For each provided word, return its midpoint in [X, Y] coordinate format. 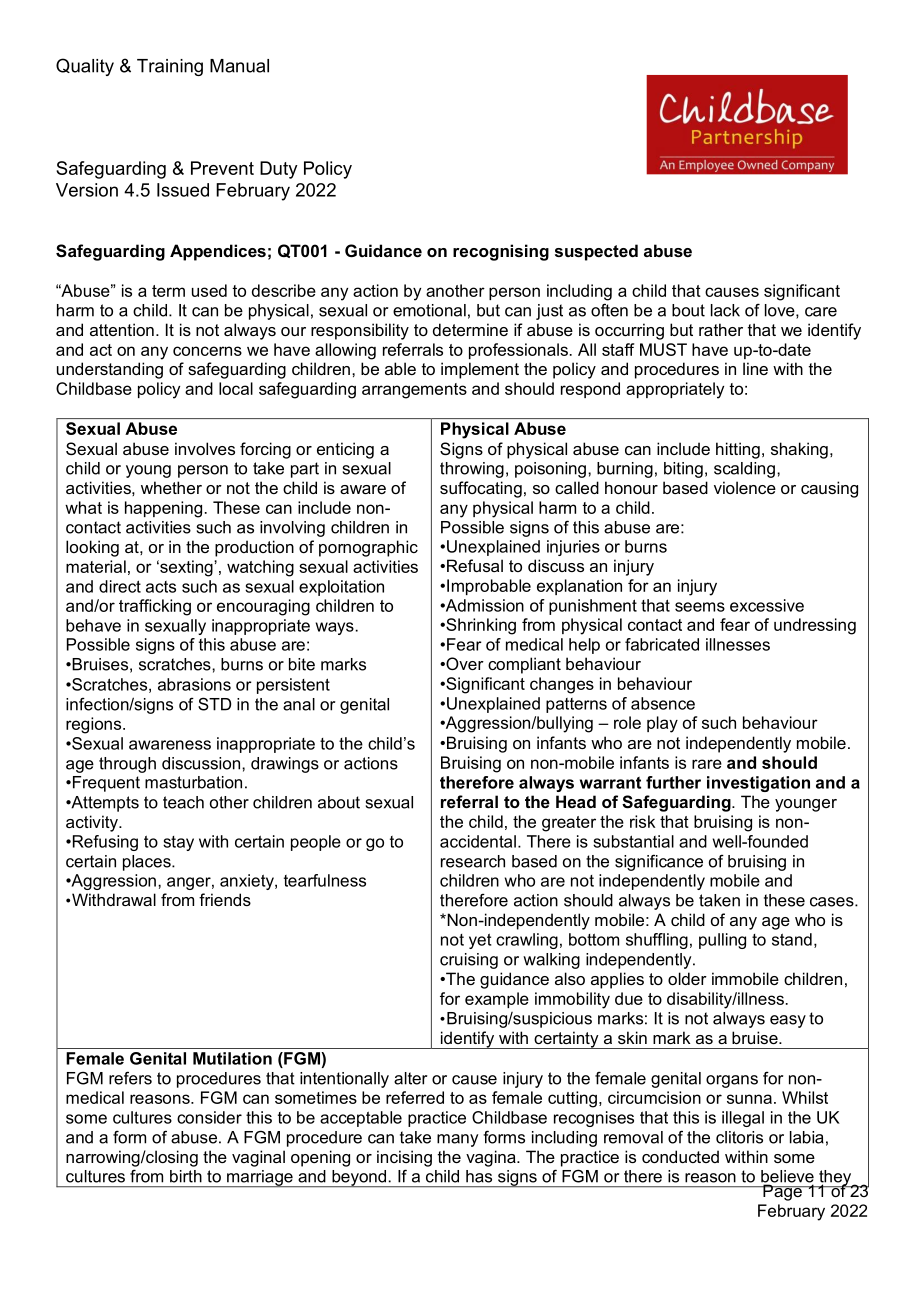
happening [163, 509]
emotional [429, 310]
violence [745, 487]
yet [480, 941]
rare [707, 764]
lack [725, 310]
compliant [524, 665]
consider [209, 1117]
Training [170, 67]
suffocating [481, 489]
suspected [596, 252]
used [209, 290]
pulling [722, 941]
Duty [279, 170]
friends [225, 899]
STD [214, 704]
